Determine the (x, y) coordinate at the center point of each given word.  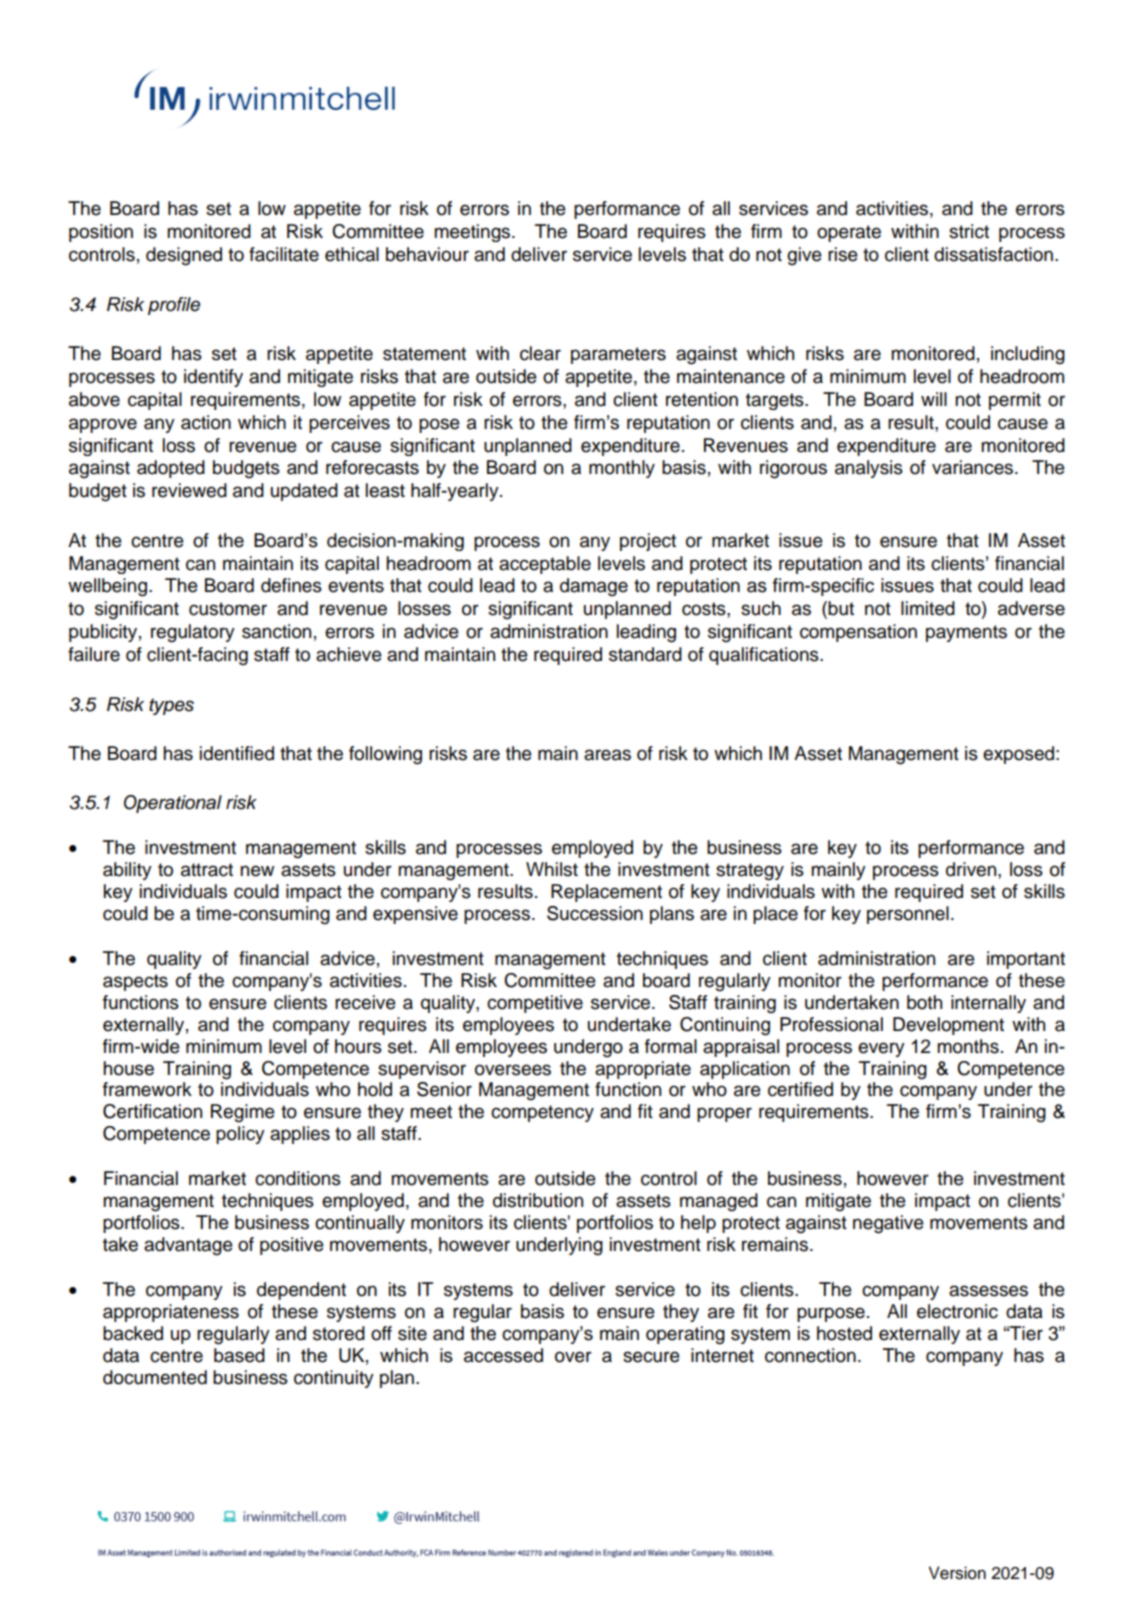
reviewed (189, 490)
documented (155, 1377)
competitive (535, 1004)
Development (948, 1026)
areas (607, 755)
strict (969, 231)
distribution (538, 1200)
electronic (957, 1311)
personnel (908, 915)
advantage (188, 1246)
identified (237, 753)
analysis (869, 469)
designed (184, 256)
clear (540, 353)
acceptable (545, 565)
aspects (135, 982)
